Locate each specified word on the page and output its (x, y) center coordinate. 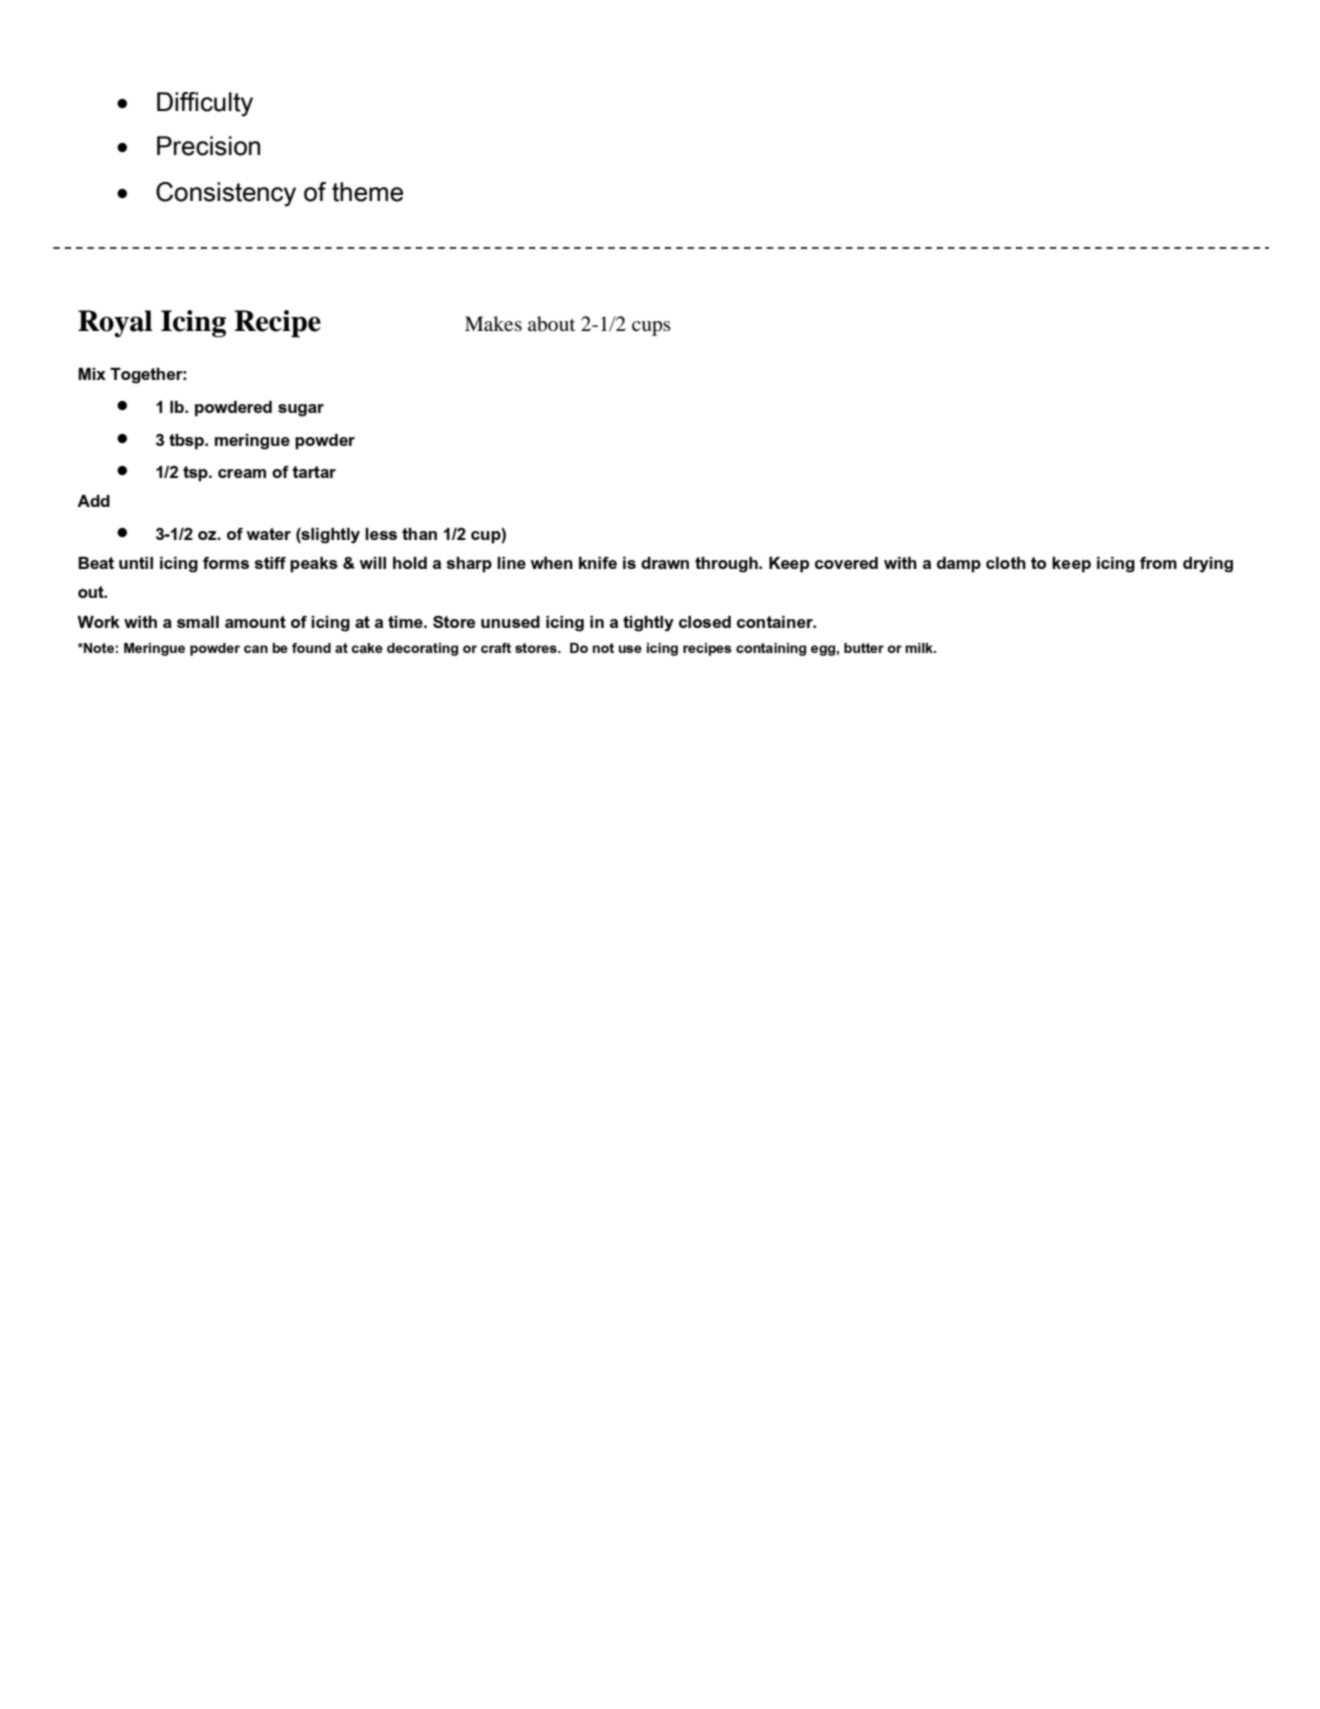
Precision (208, 146)
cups (651, 328)
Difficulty (205, 104)
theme (367, 192)
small (198, 622)
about (551, 324)
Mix (92, 374)
